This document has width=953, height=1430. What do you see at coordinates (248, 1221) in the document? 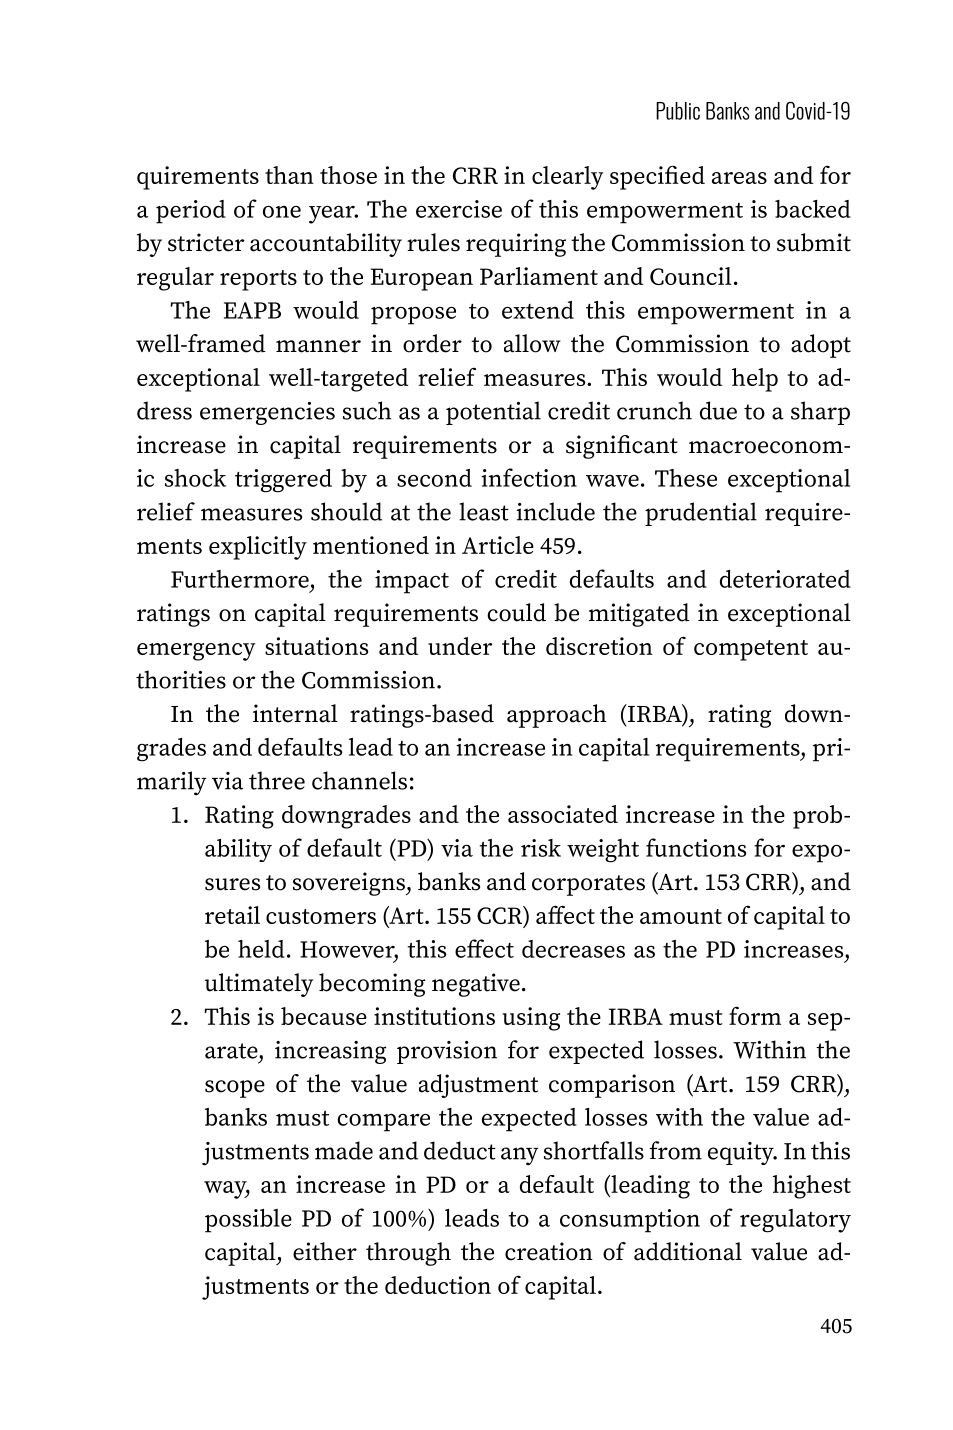
I see `possible` at bounding box center [248, 1221].
